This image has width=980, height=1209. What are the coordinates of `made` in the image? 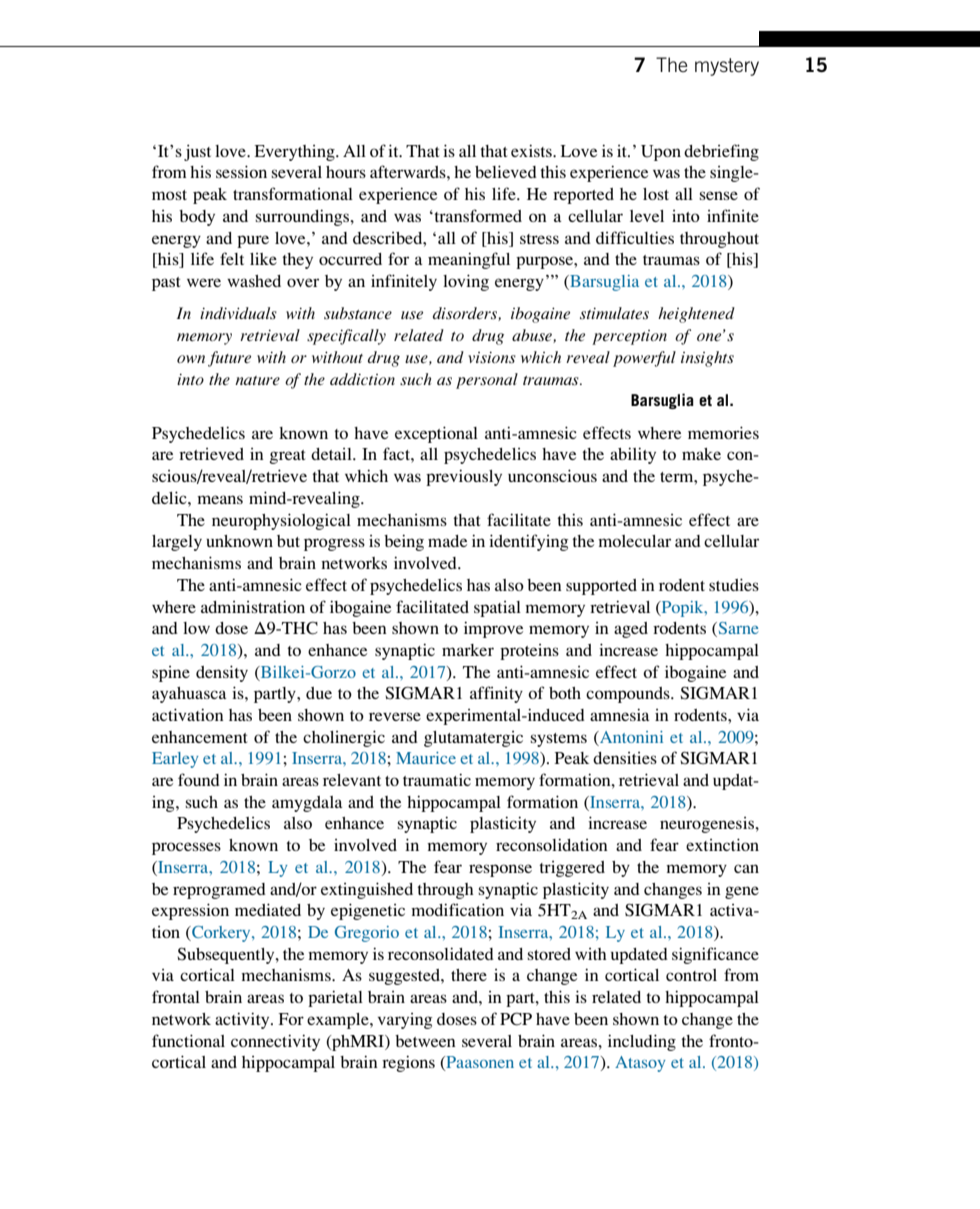 It's located at (447, 541).
